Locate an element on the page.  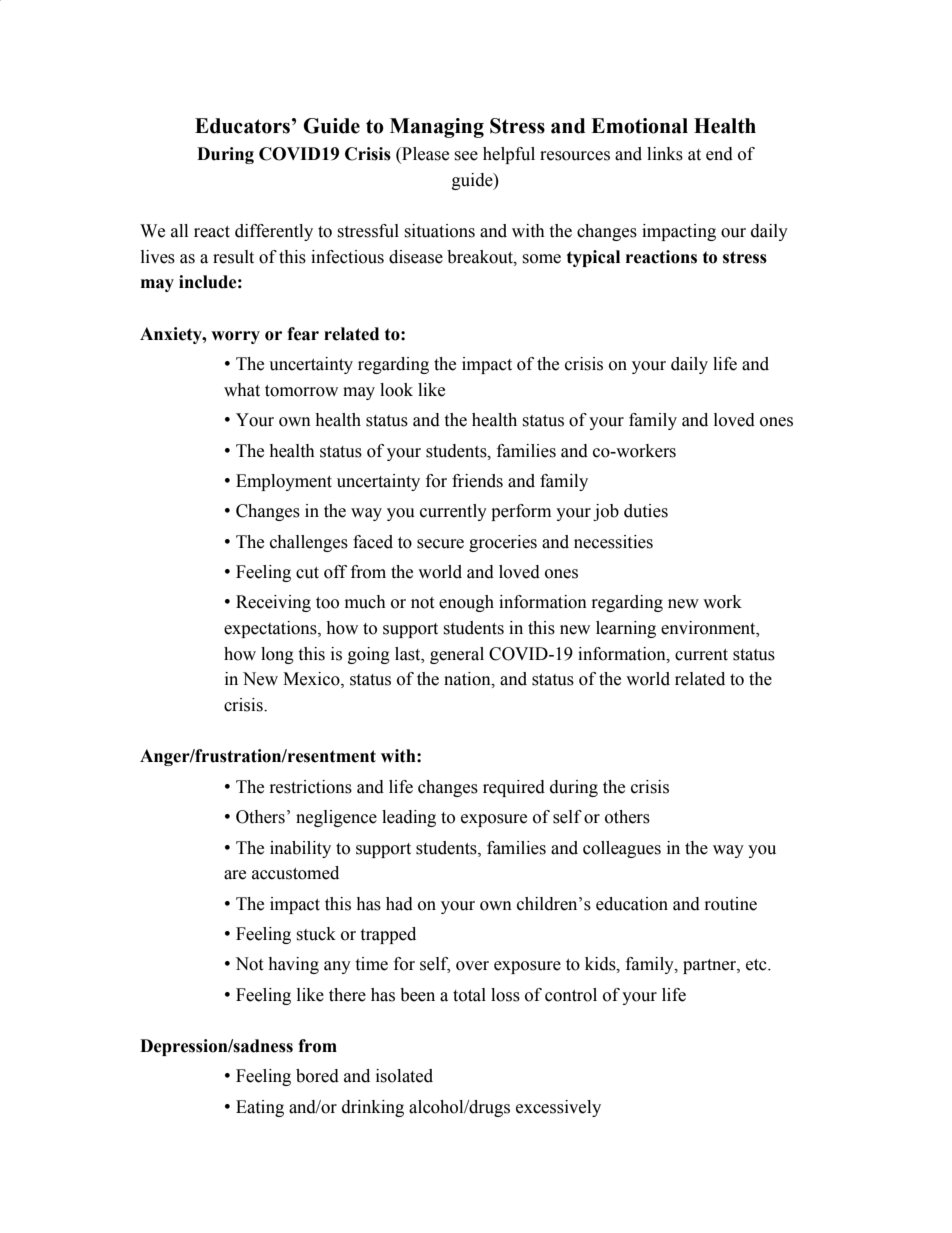
links is located at coordinates (665, 154).
